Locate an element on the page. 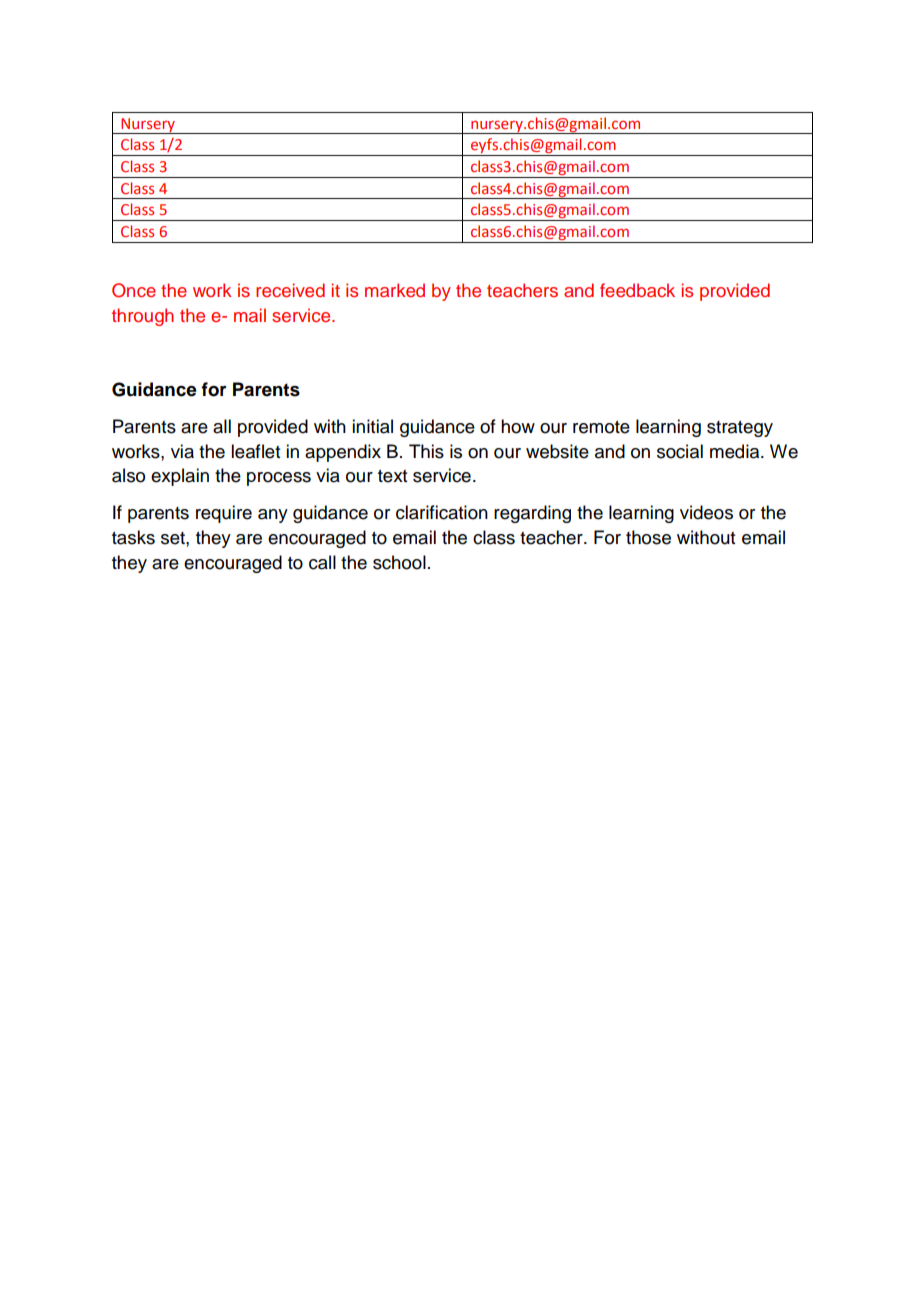  remote is located at coordinates (601, 427).
